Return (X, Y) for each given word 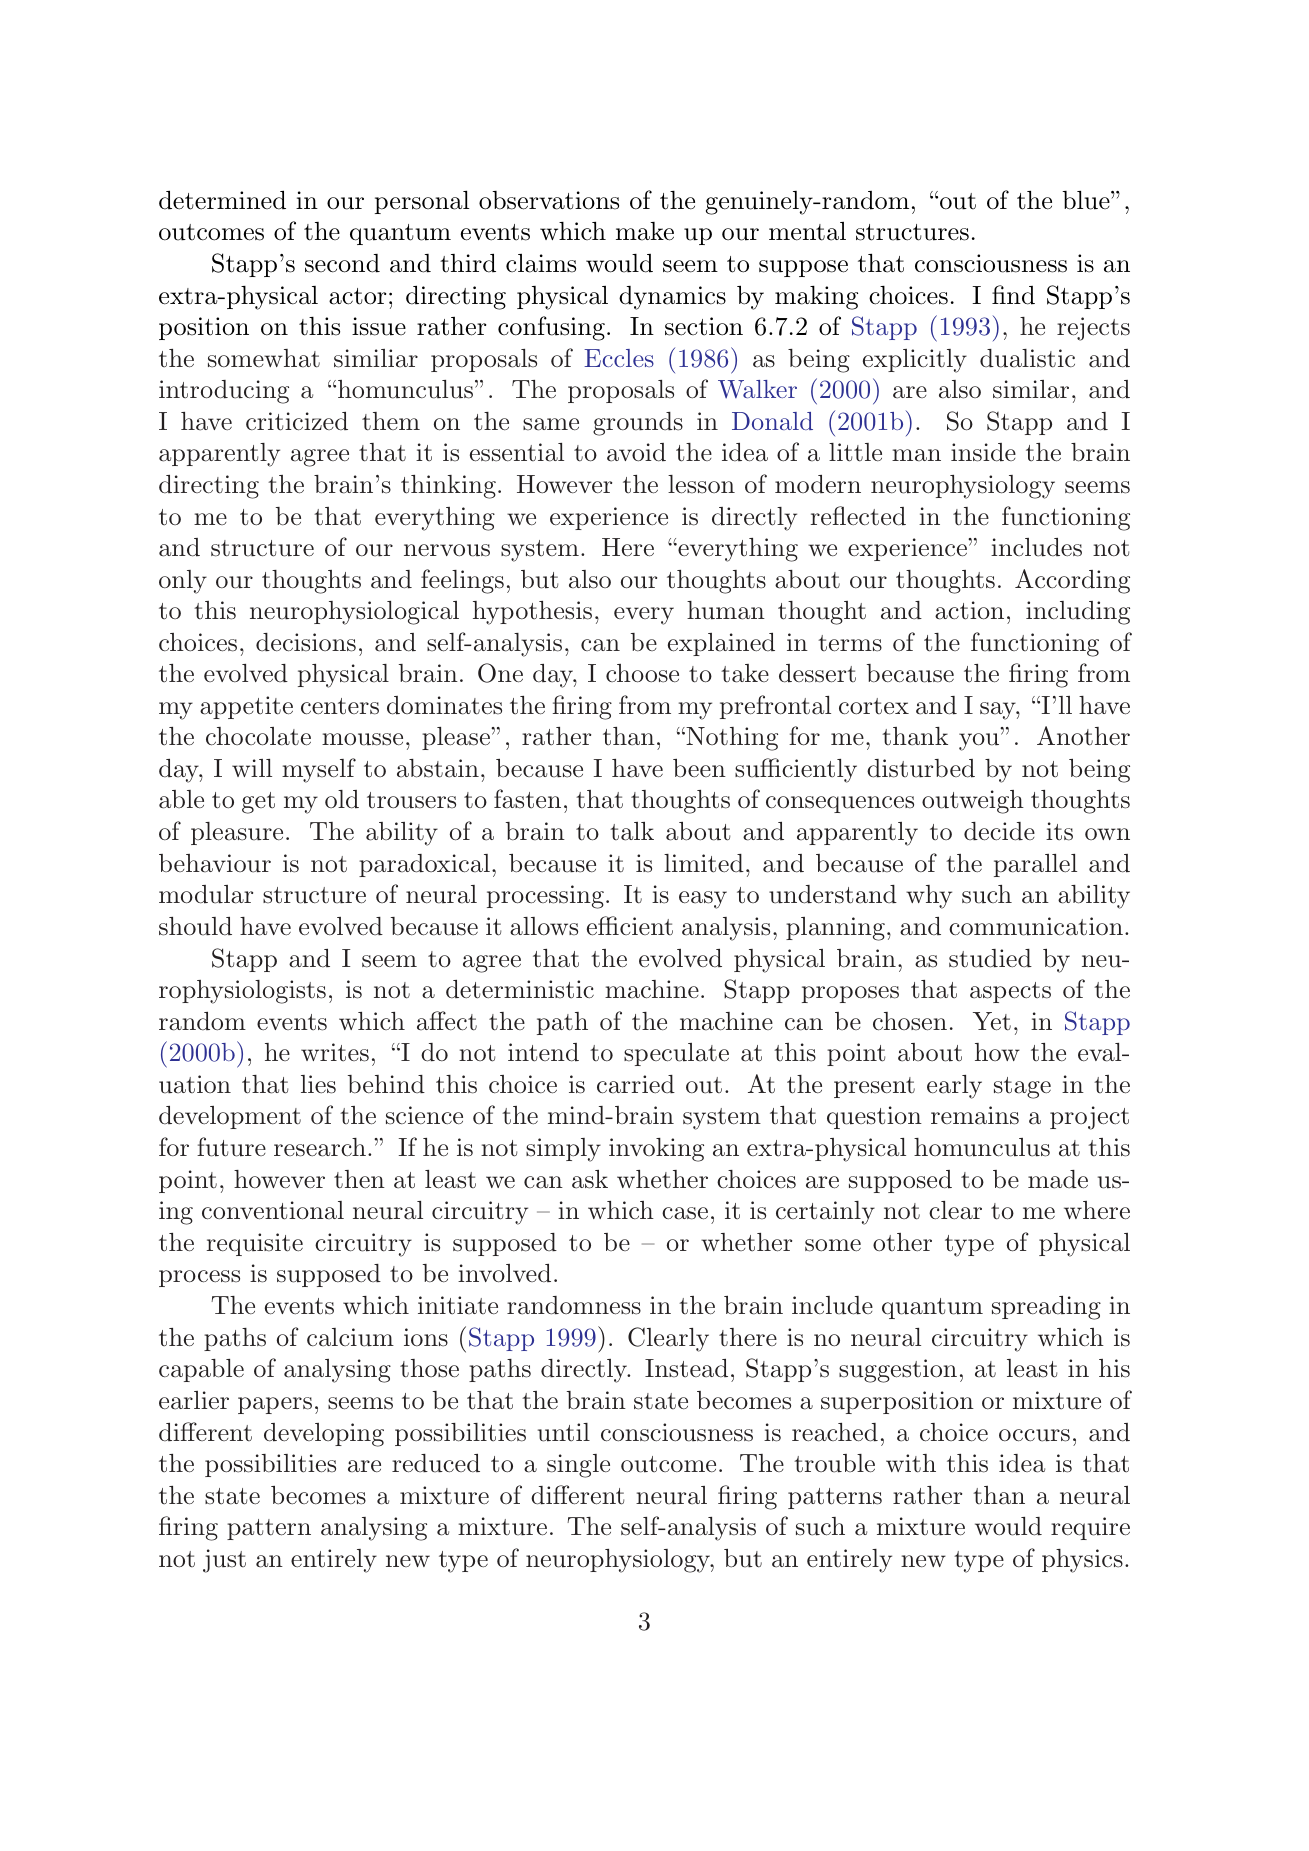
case (685, 1213)
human (726, 610)
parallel (1035, 865)
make (645, 231)
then (359, 1179)
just (224, 1561)
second (342, 263)
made (1058, 1179)
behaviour (215, 863)
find (1013, 295)
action (969, 610)
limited (704, 863)
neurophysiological (354, 613)
